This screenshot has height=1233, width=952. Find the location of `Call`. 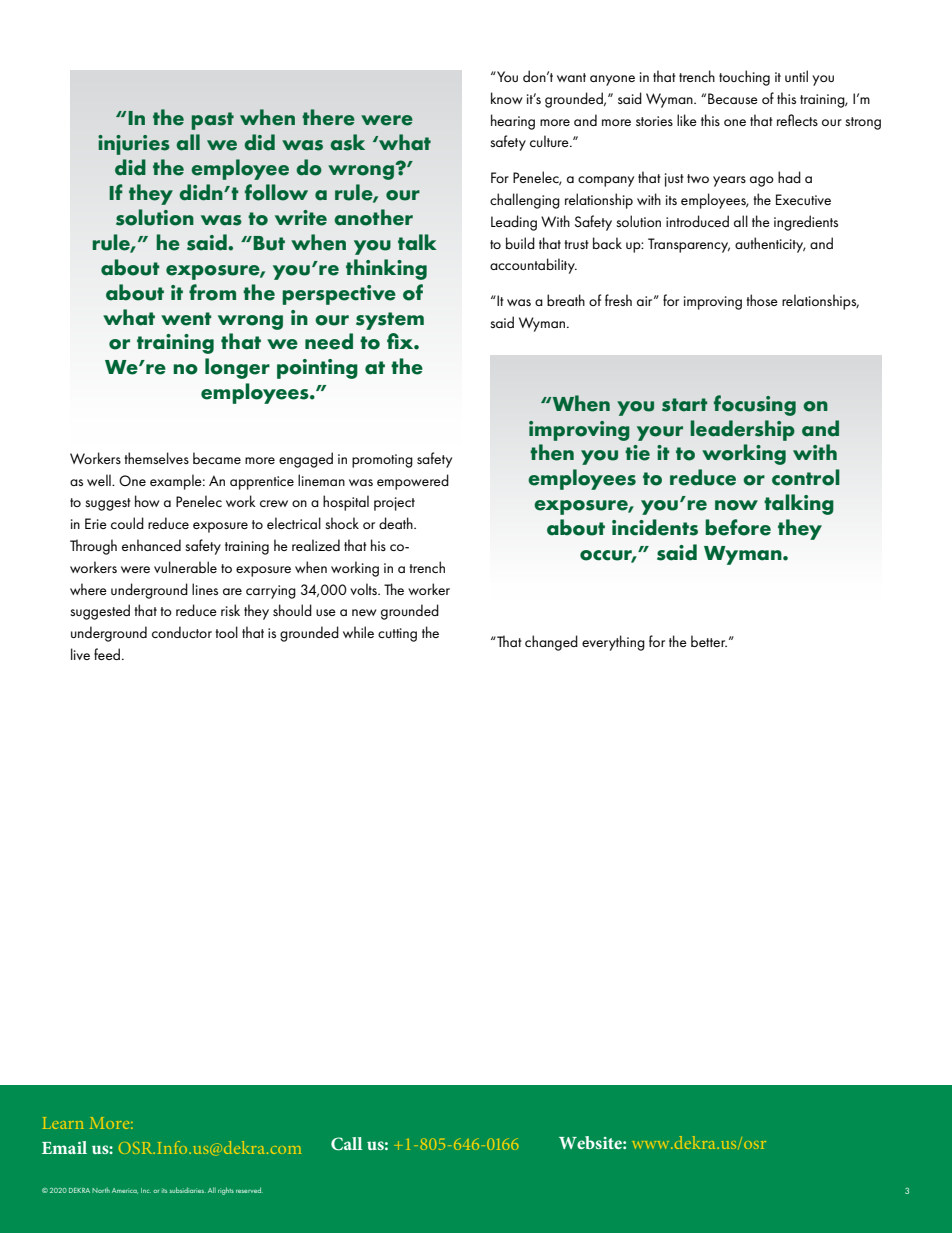

Call is located at coordinates (346, 1144).
